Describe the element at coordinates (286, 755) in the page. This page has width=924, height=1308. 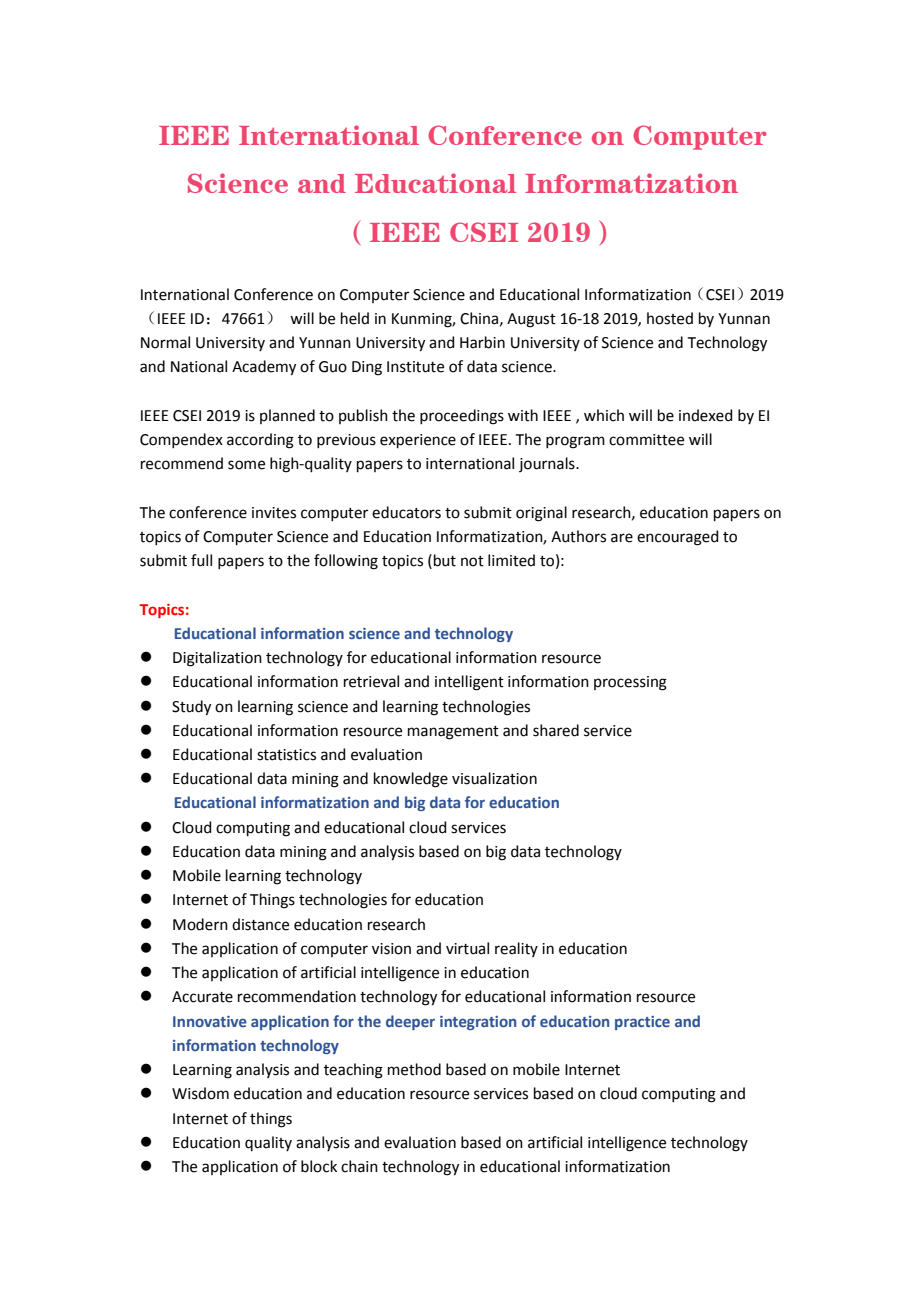
I see `statistics` at that location.
